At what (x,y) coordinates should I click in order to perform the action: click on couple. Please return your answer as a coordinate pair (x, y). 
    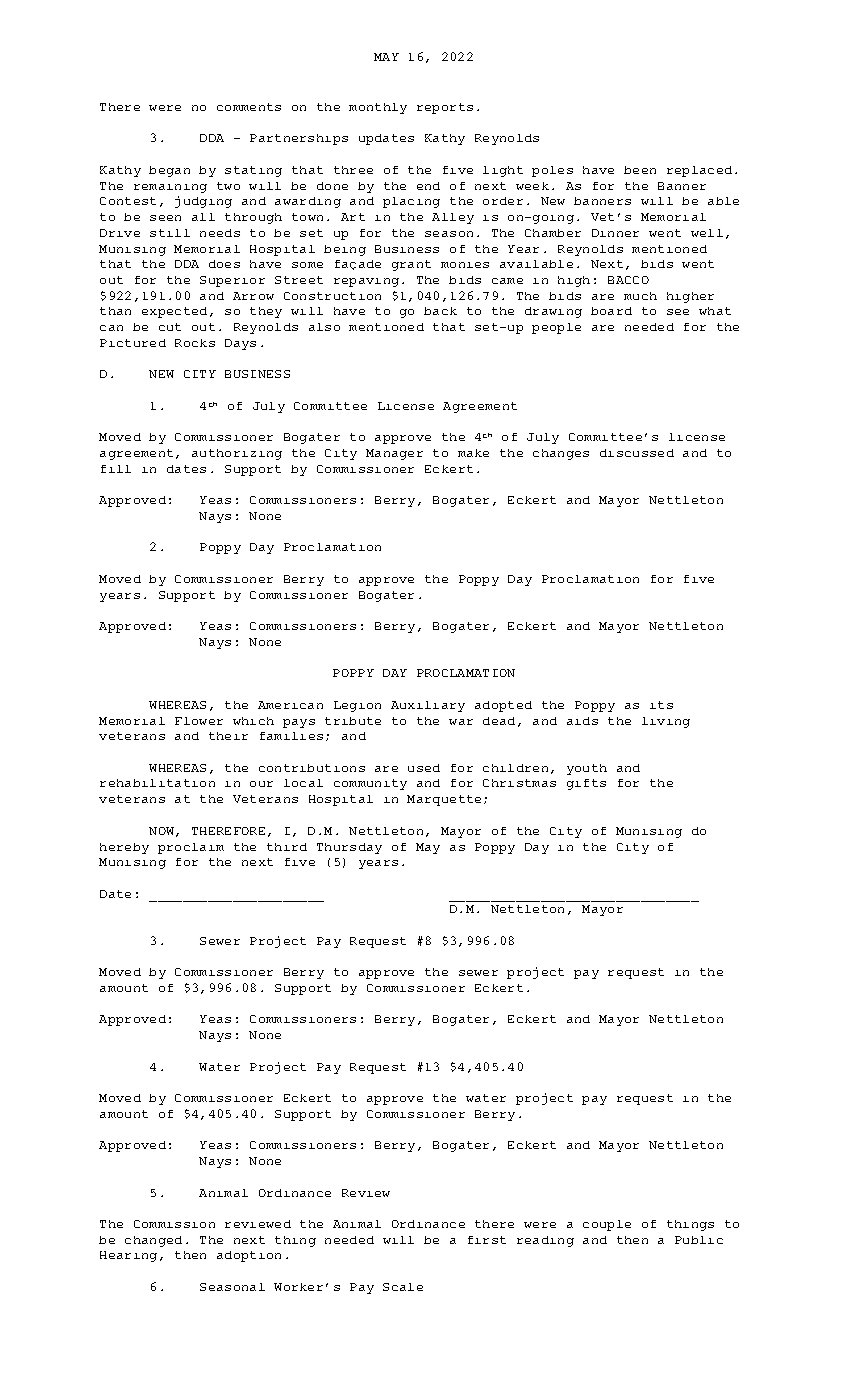
    Looking at the image, I should click on (607, 1225).
